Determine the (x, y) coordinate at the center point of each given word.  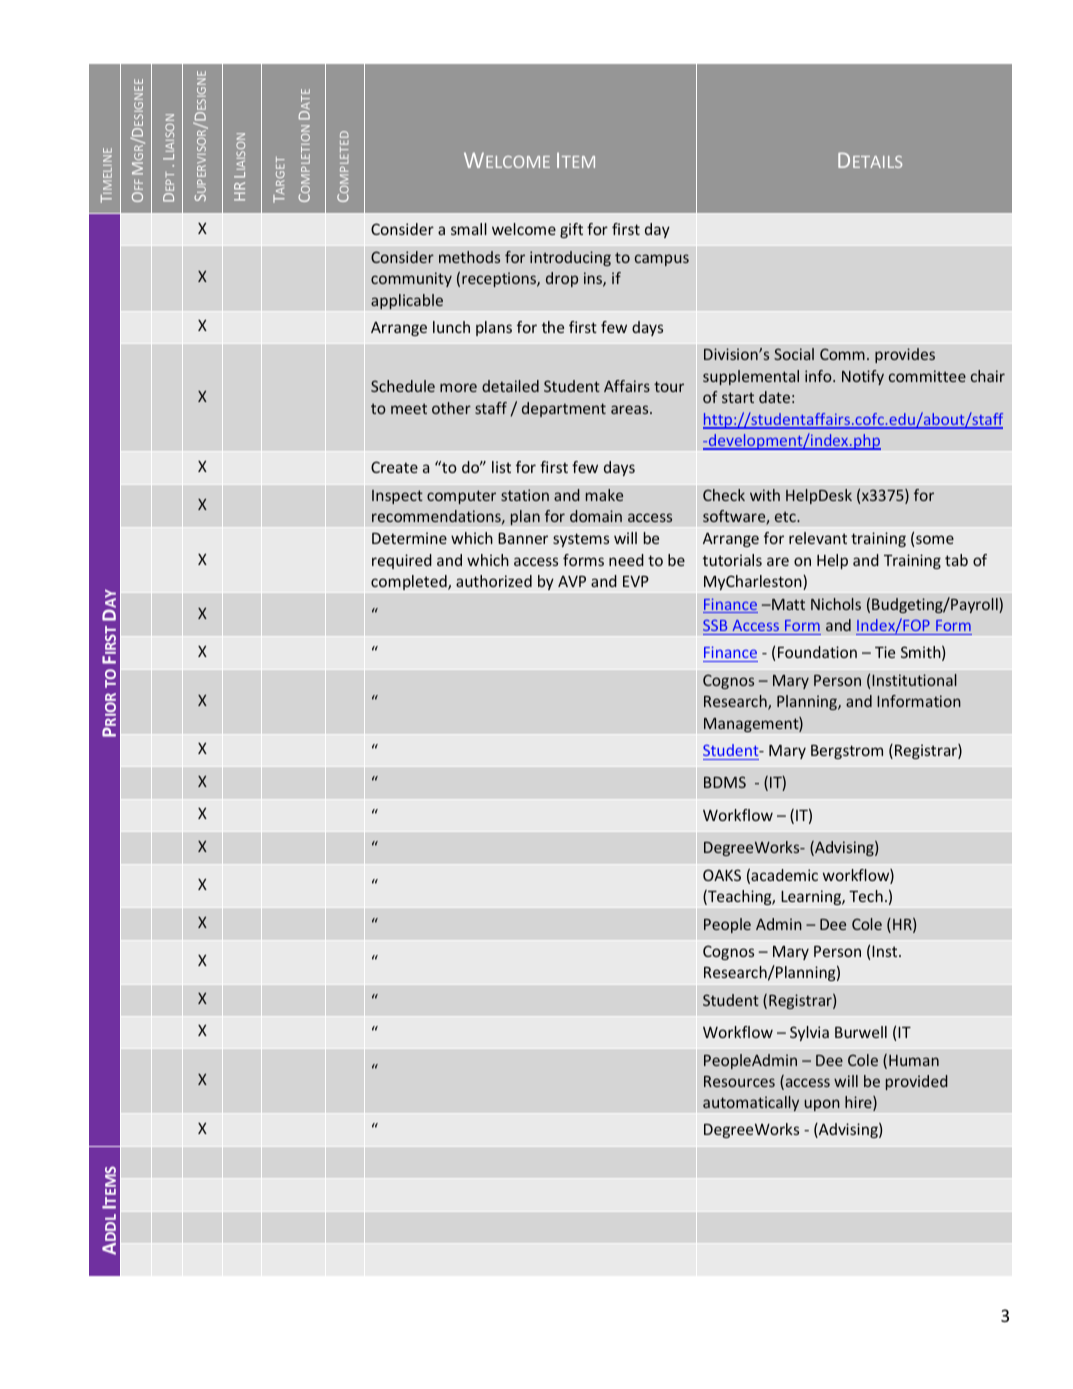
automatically (751, 1103)
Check (724, 495)
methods (469, 257)
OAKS (722, 875)
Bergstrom (847, 752)
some (935, 539)
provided (917, 1082)
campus (662, 260)
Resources (739, 1081)
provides (905, 355)
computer (461, 497)
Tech (866, 896)
